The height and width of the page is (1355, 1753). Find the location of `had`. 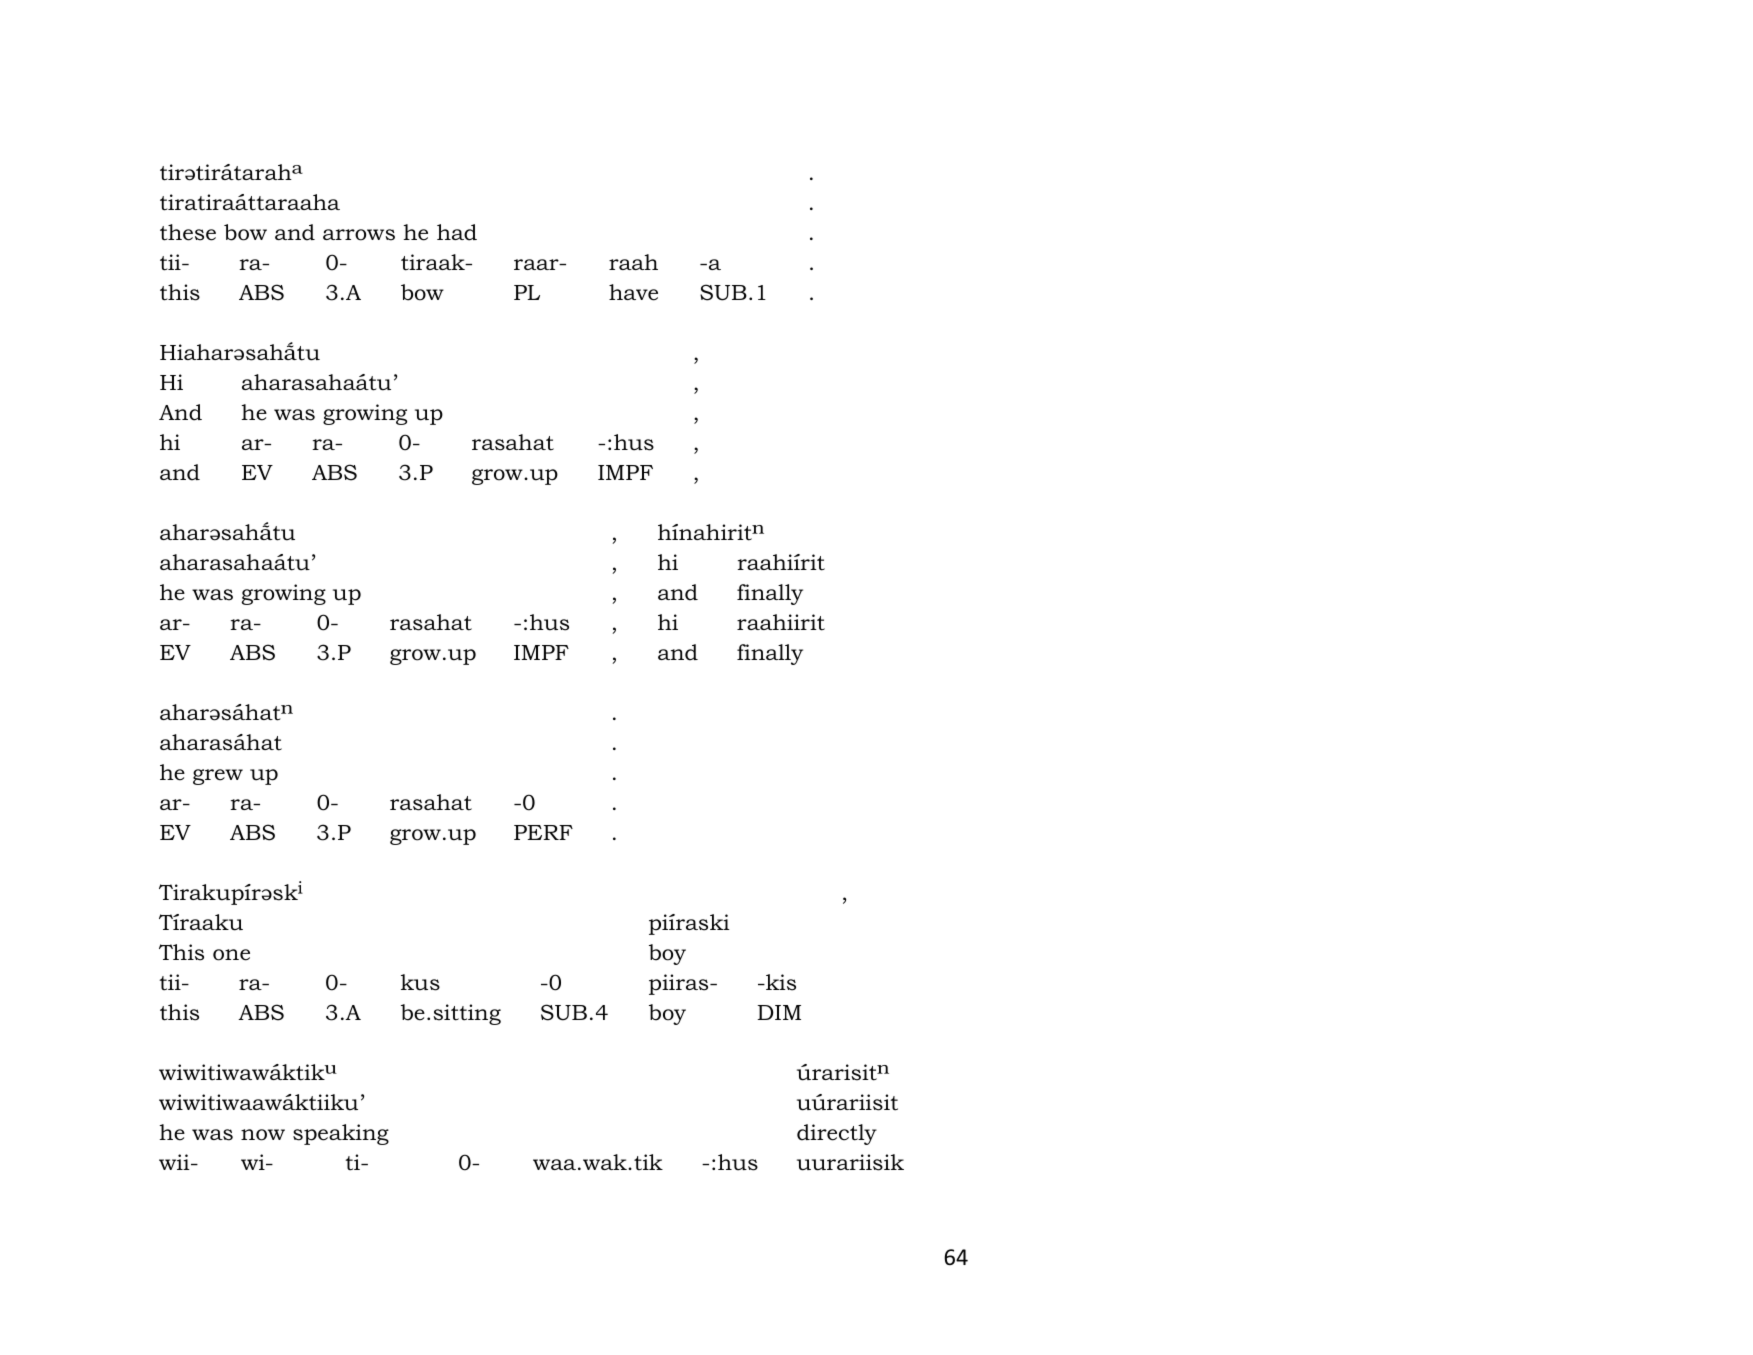

had is located at coordinates (457, 232).
